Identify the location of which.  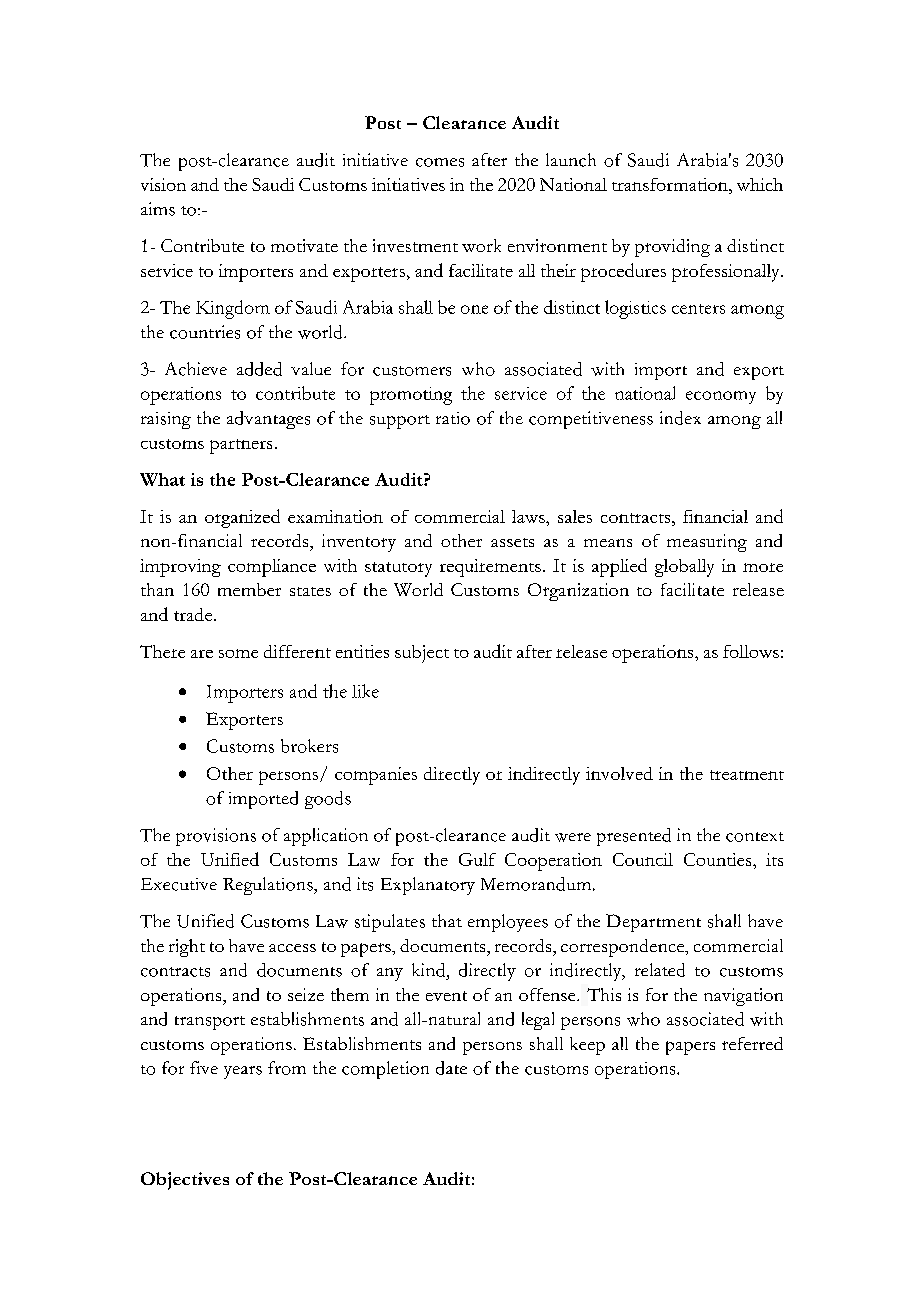
(760, 184).
